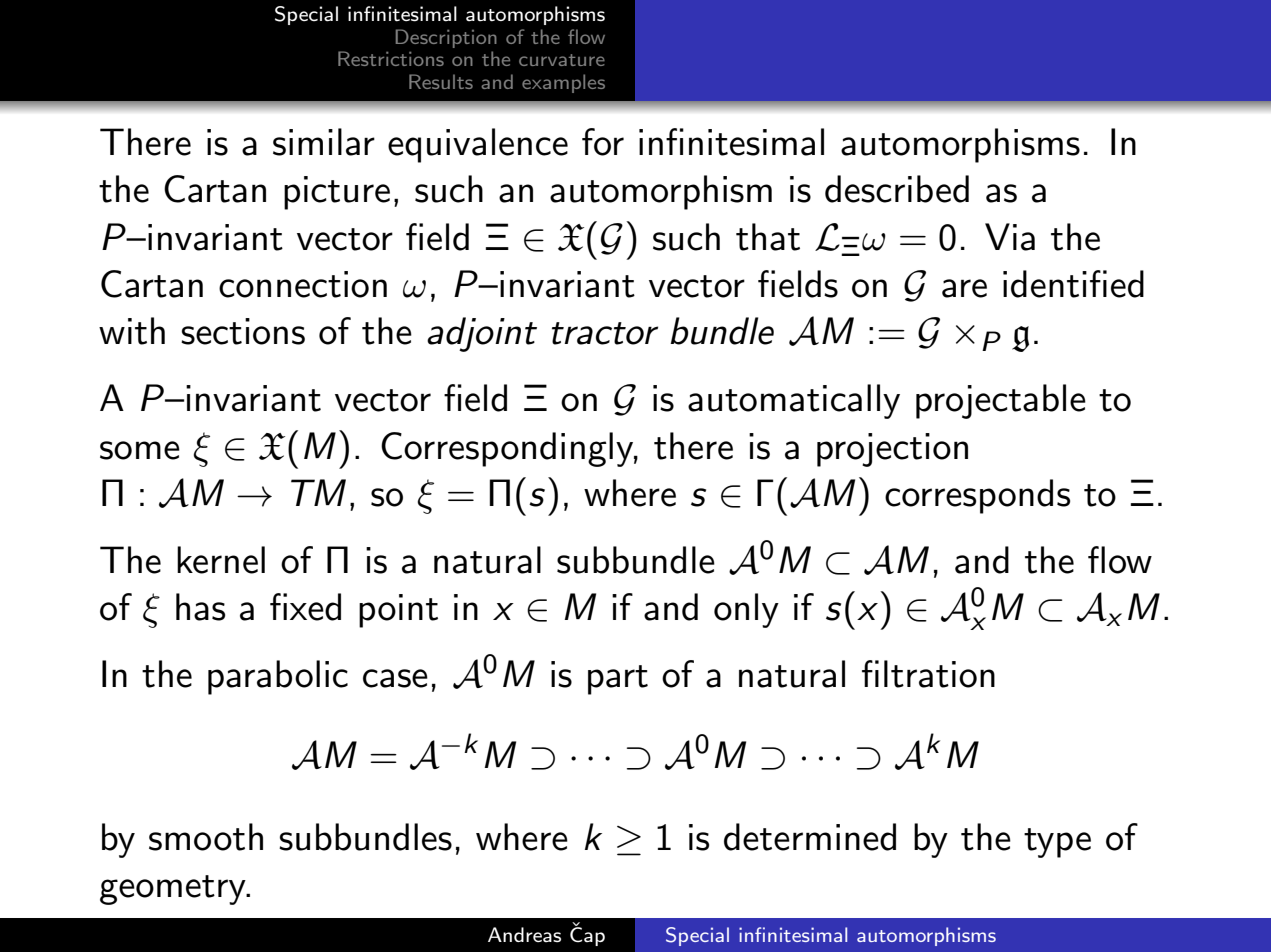 This screenshot has width=1271, height=952. I want to click on Restrictions, so click(391, 58).
